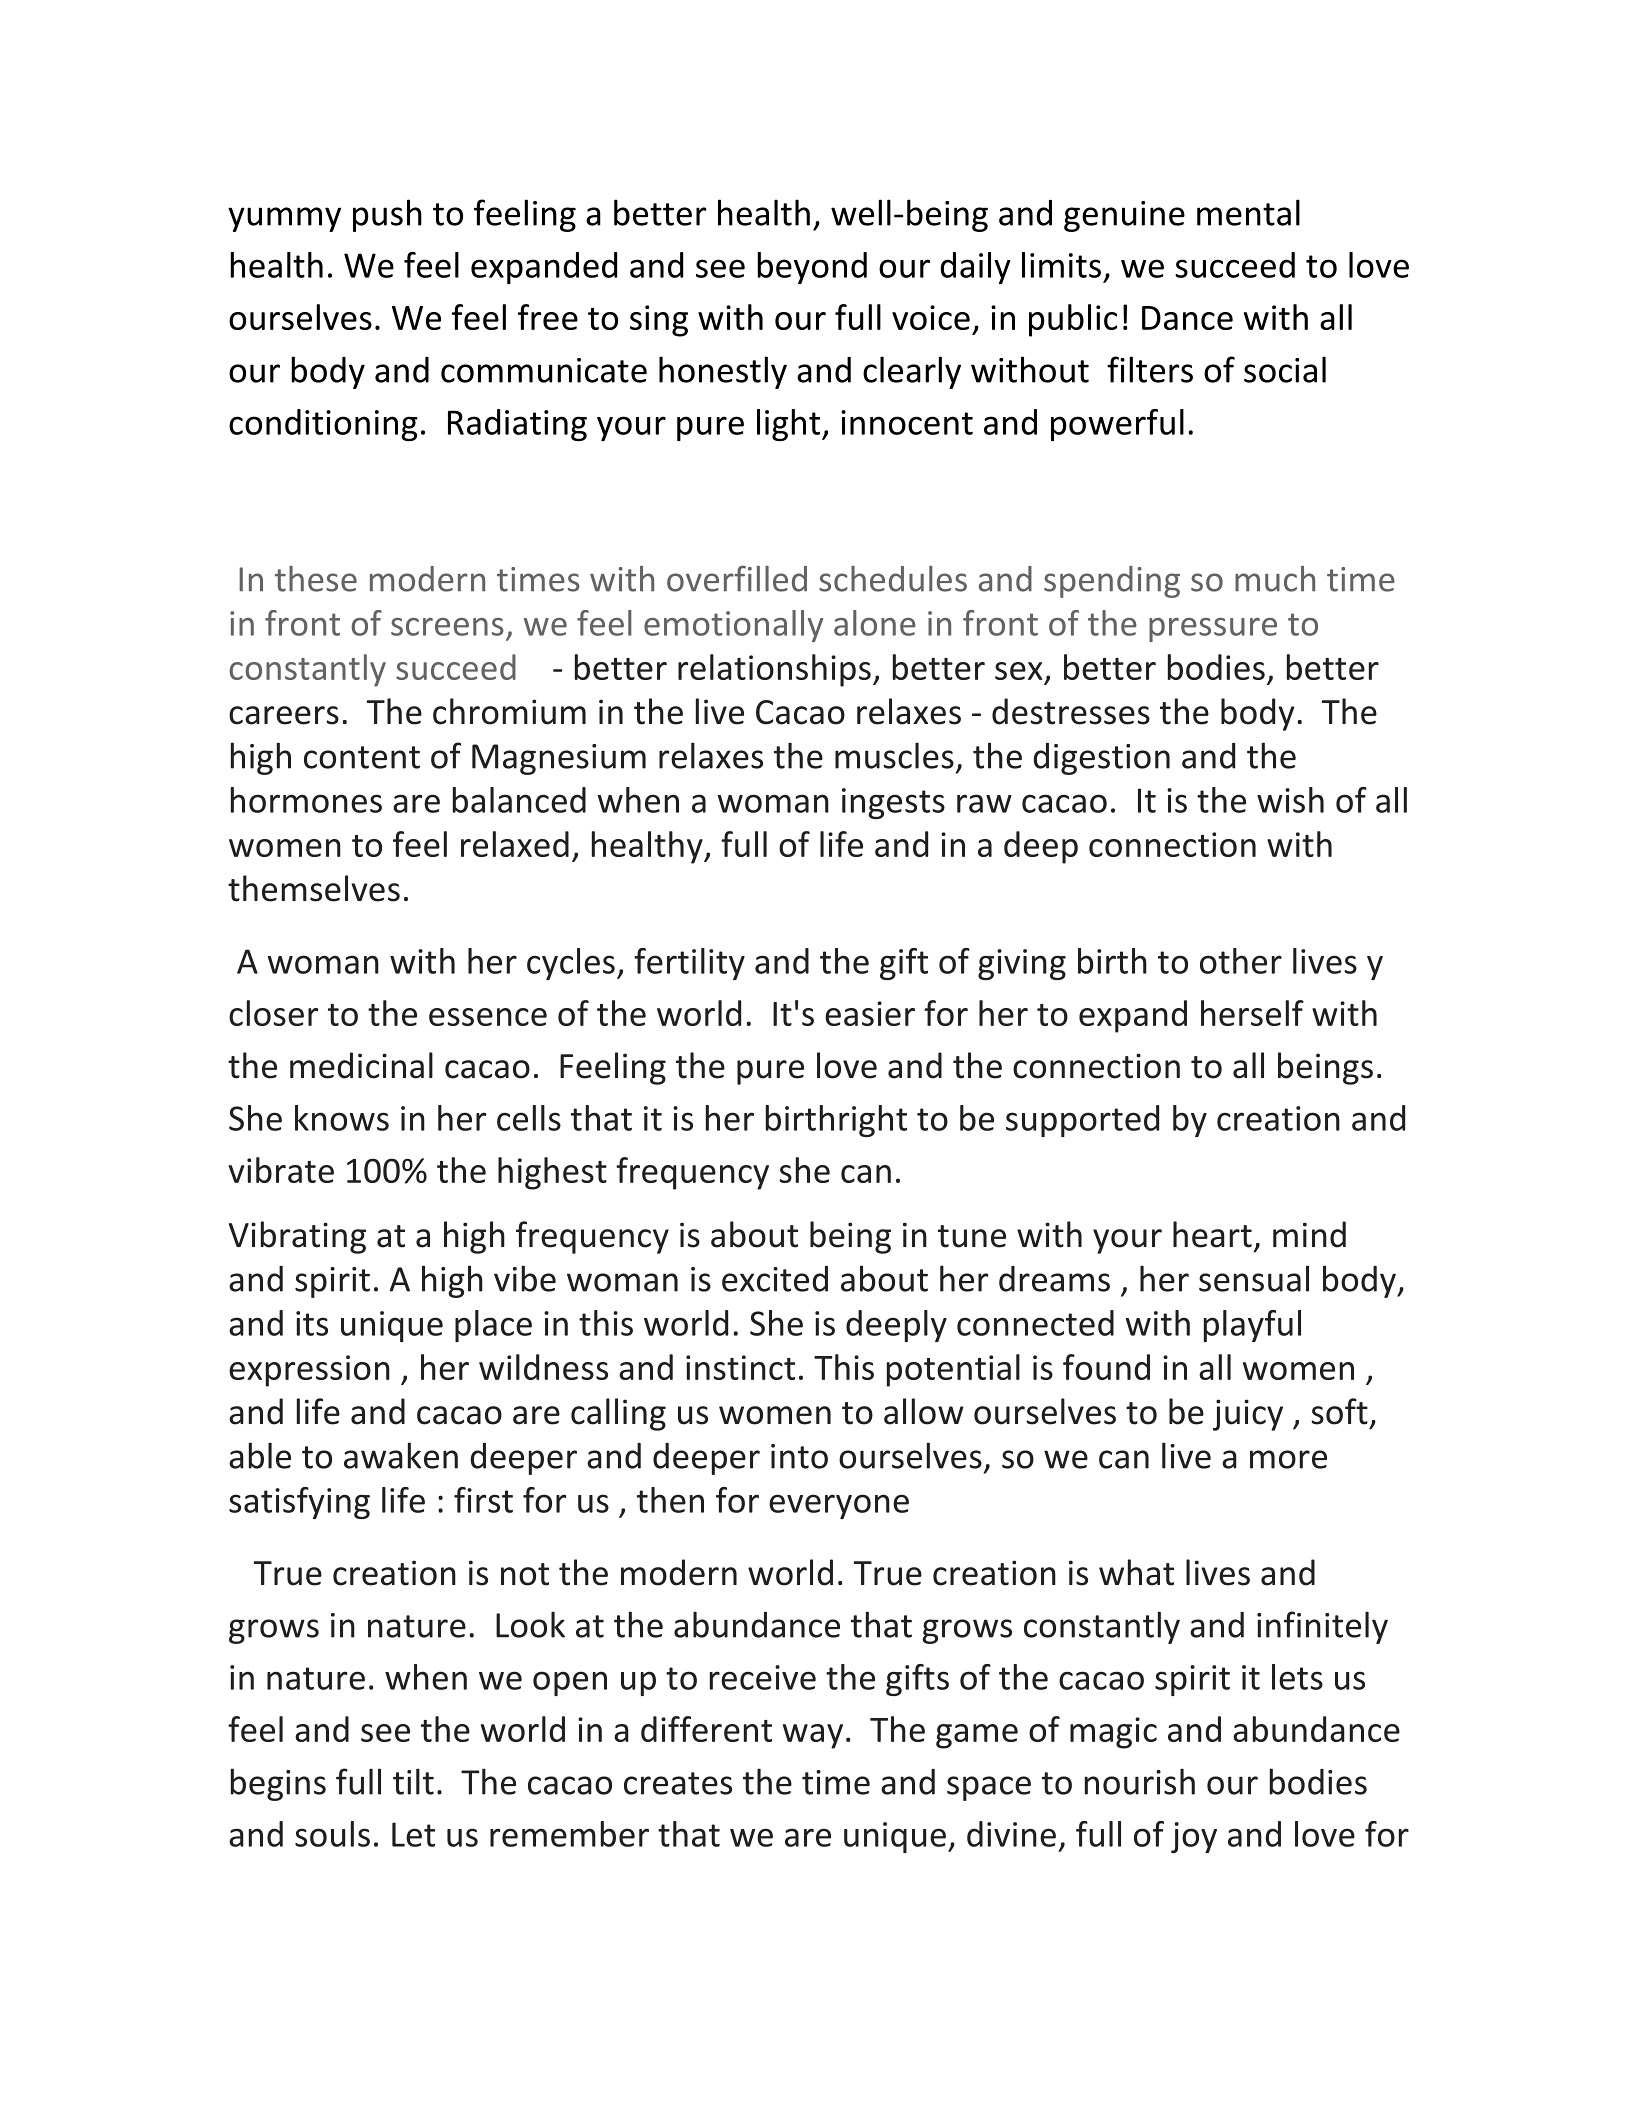 The height and width of the page is (2124, 1641). Describe the element at coordinates (813, 1736) in the page. I see `way` at that location.
